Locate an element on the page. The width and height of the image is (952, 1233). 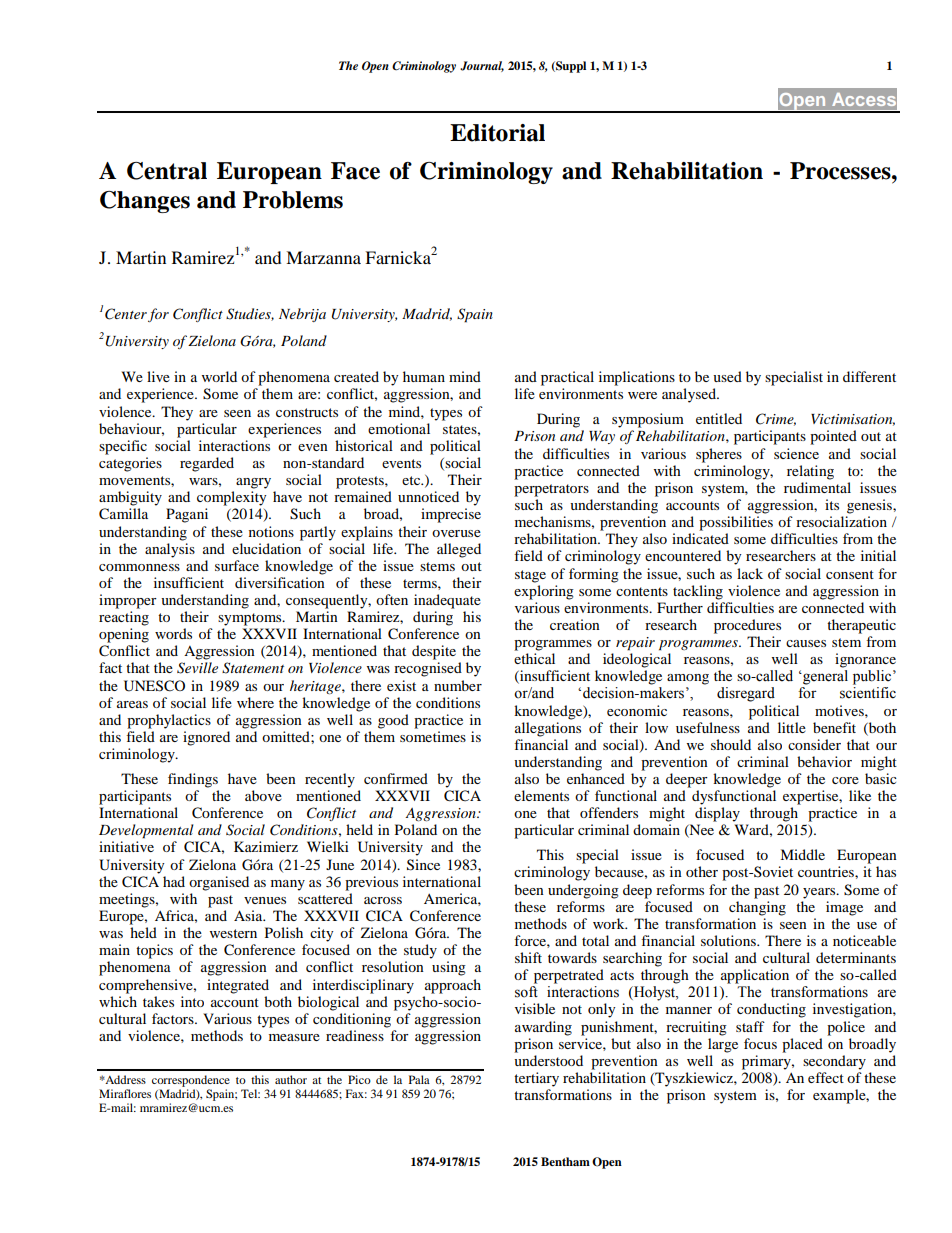
tertiary is located at coordinates (536, 1079).
